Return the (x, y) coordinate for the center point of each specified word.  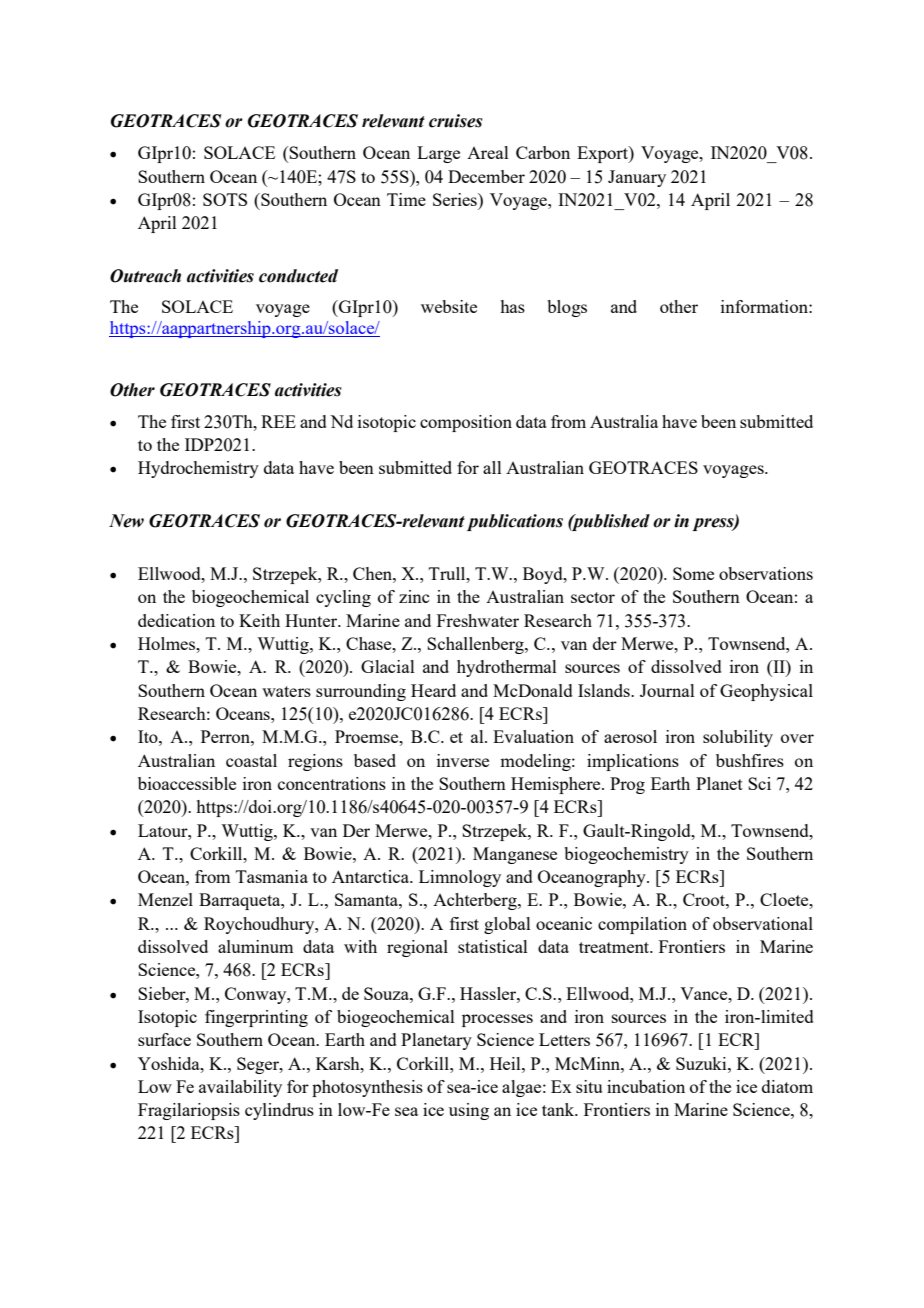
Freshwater (478, 620)
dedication (176, 620)
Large (438, 154)
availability (240, 1088)
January (637, 178)
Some (693, 573)
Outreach (145, 276)
